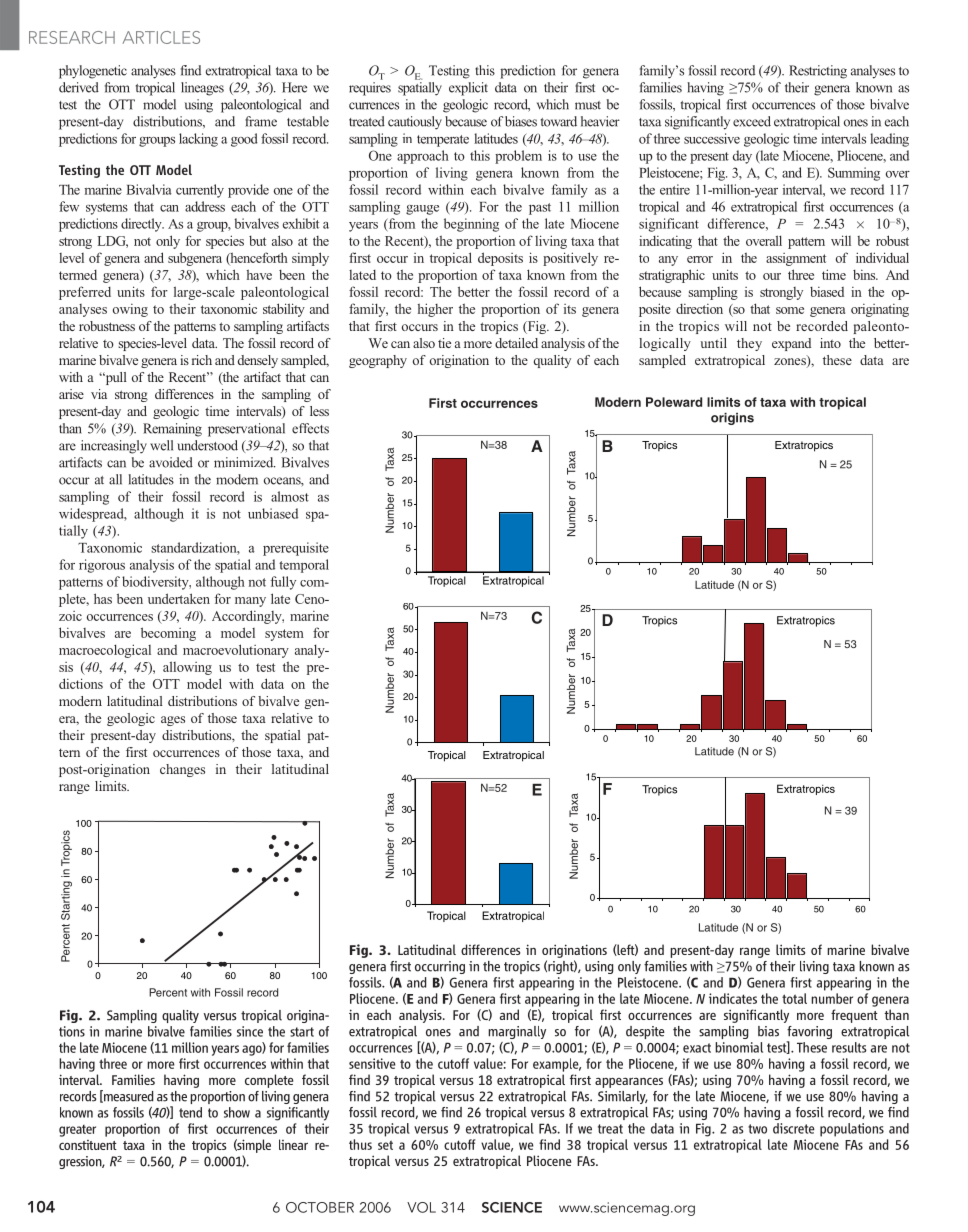 Image resolution: width=968 pixels, height=1232 pixels. I want to click on explicit, so click(468, 89).
